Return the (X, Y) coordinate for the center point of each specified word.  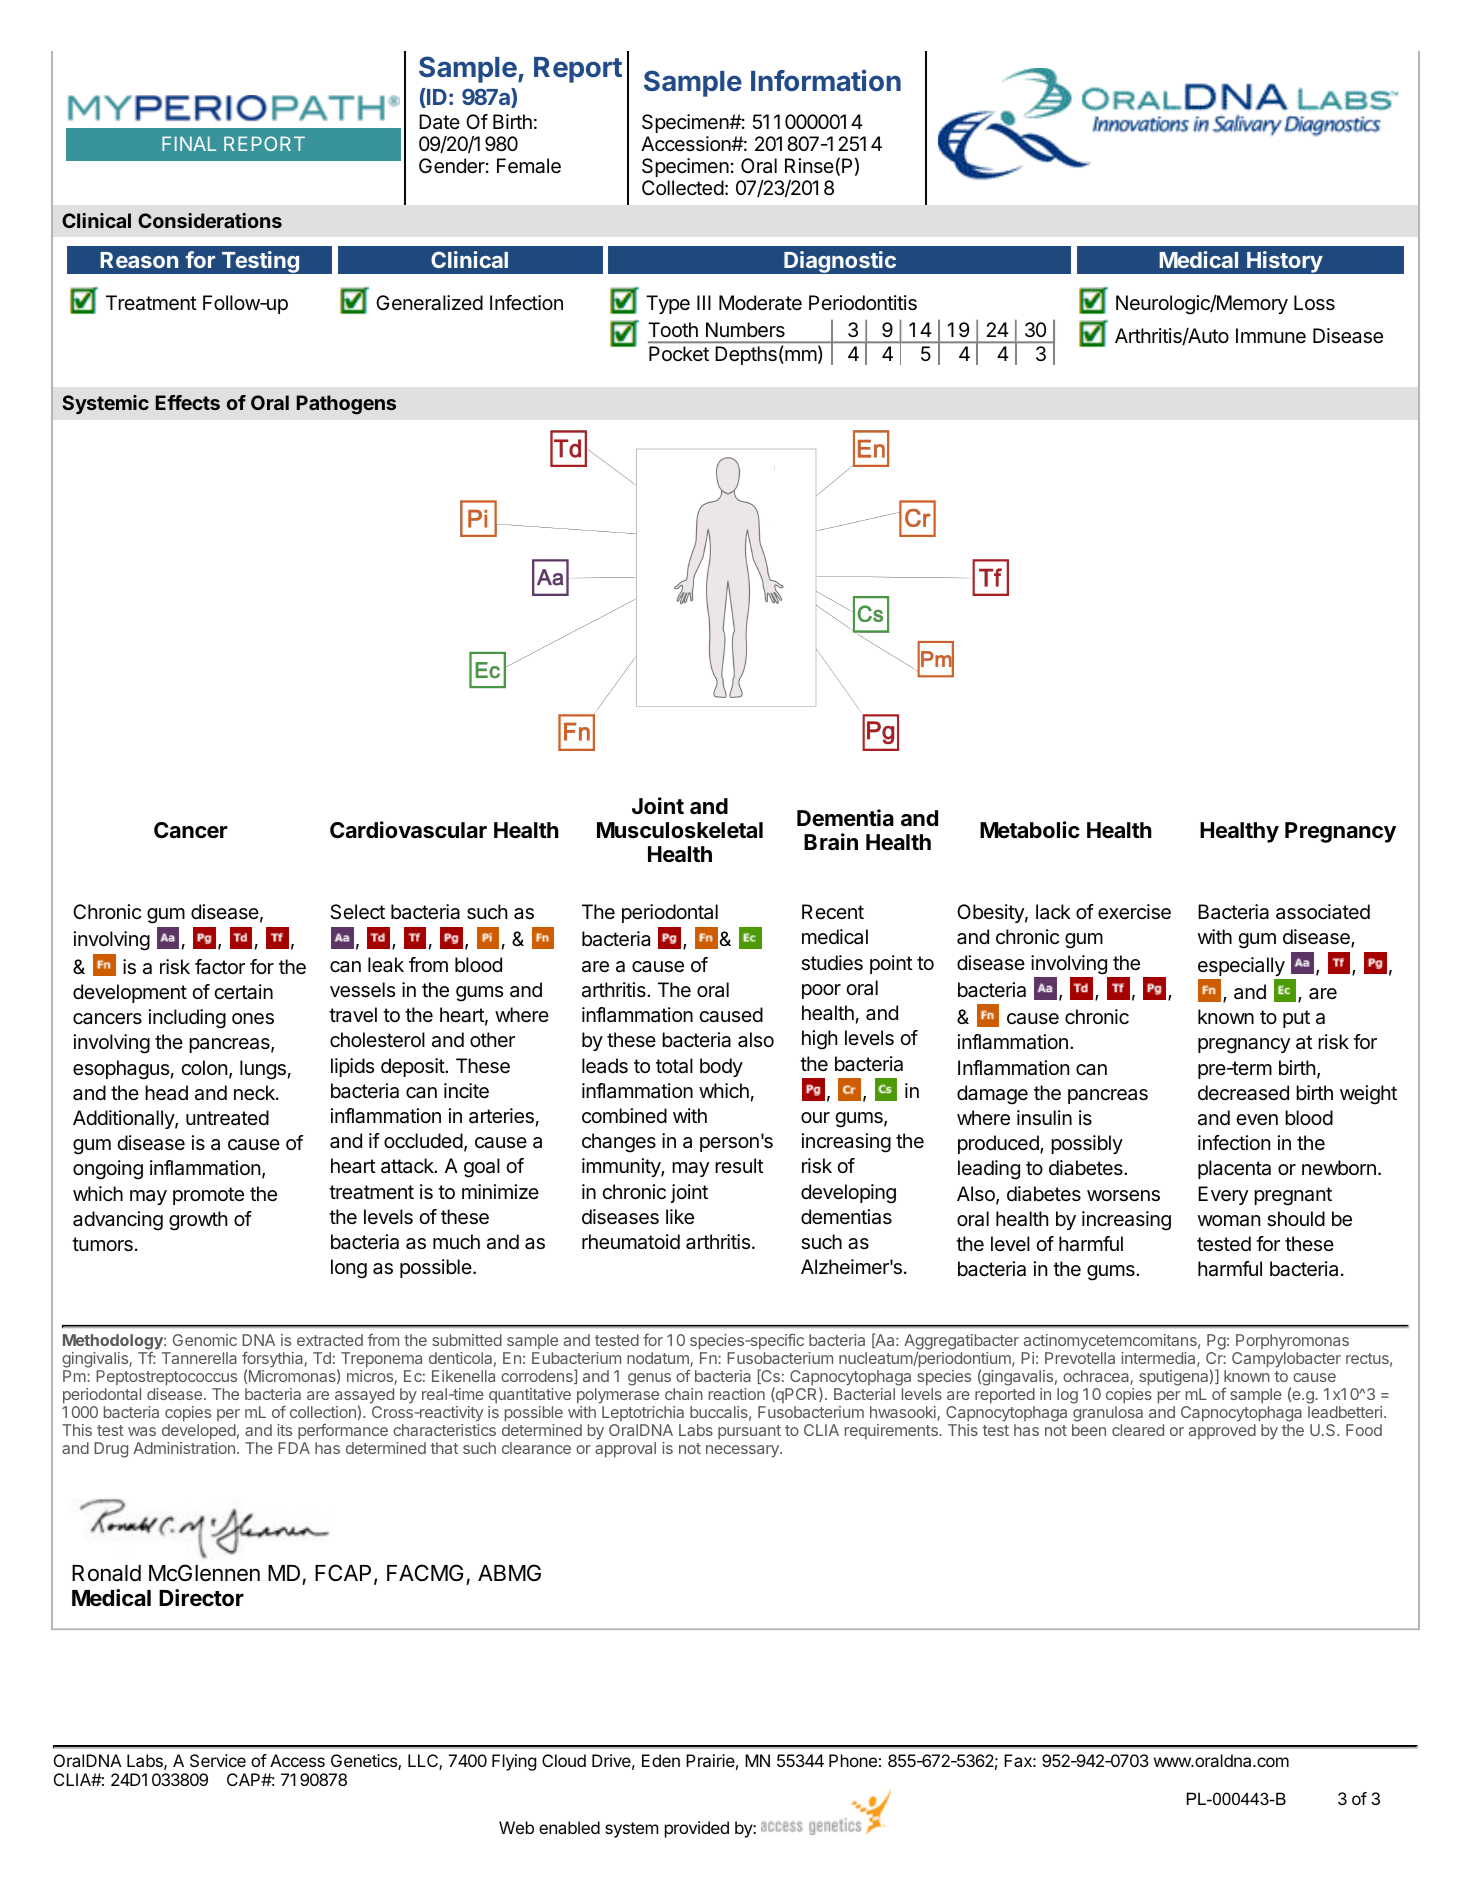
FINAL (189, 143)
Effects (188, 402)
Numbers (745, 330)
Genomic (205, 1340)
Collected (683, 188)
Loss (1314, 302)
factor (220, 967)
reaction (737, 1394)
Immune (1271, 335)
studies (832, 963)
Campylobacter (1286, 1360)
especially (1241, 966)
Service (218, 1760)
